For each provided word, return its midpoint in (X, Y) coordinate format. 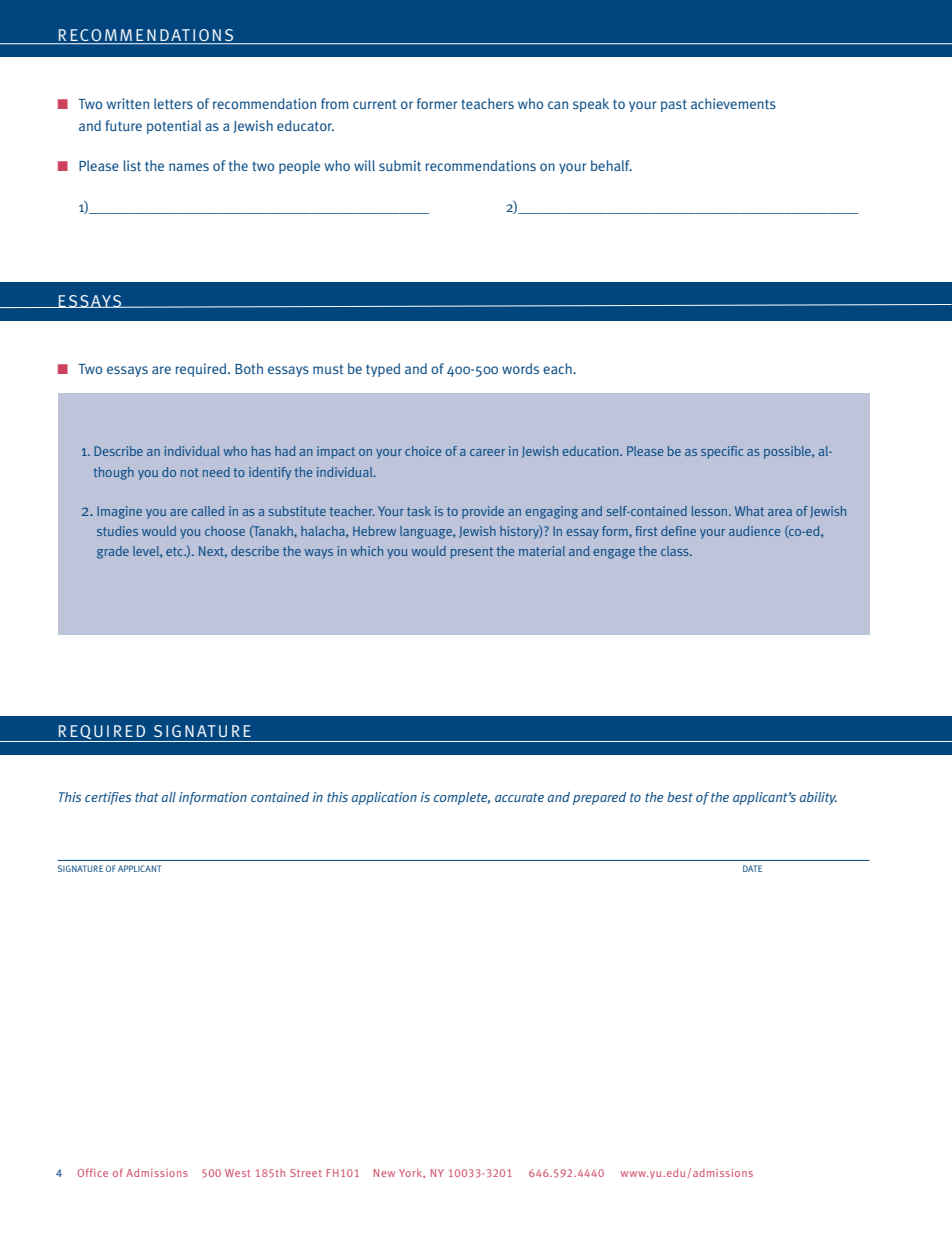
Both (249, 368)
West (237, 1173)
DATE (752, 868)
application (384, 798)
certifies (108, 798)
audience (754, 531)
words (520, 368)
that (147, 797)
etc (176, 551)
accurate (519, 797)
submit (400, 165)
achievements (733, 103)
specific (722, 452)
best (680, 797)
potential (174, 127)
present (472, 553)
